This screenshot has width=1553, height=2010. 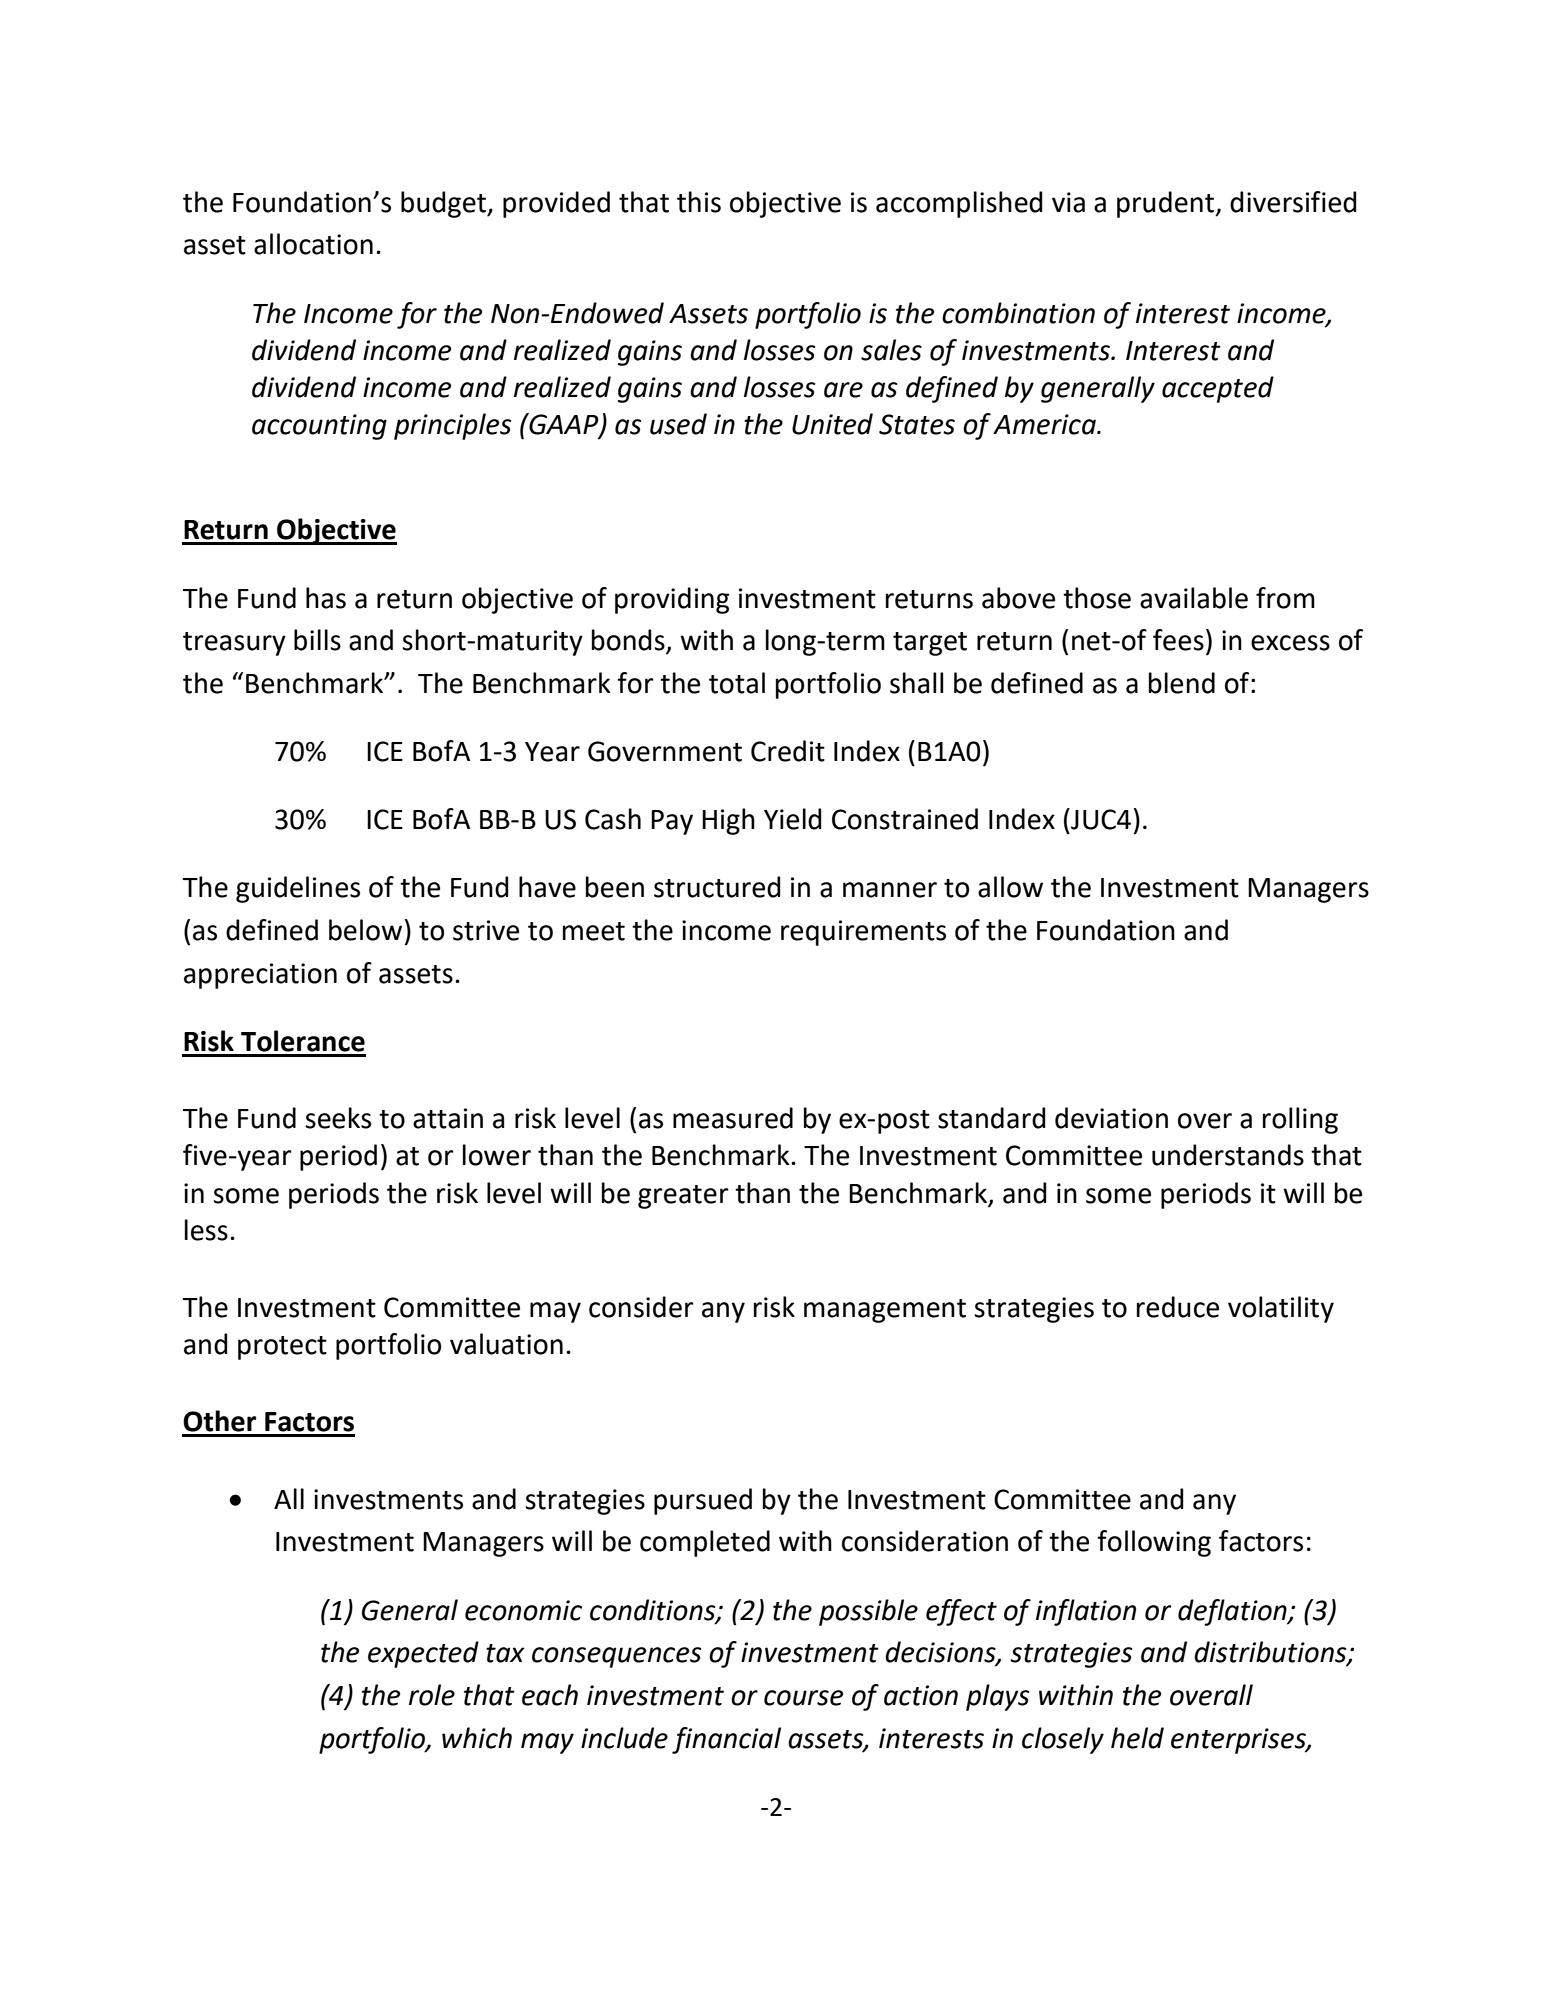 I want to click on less, so click(x=206, y=1230).
